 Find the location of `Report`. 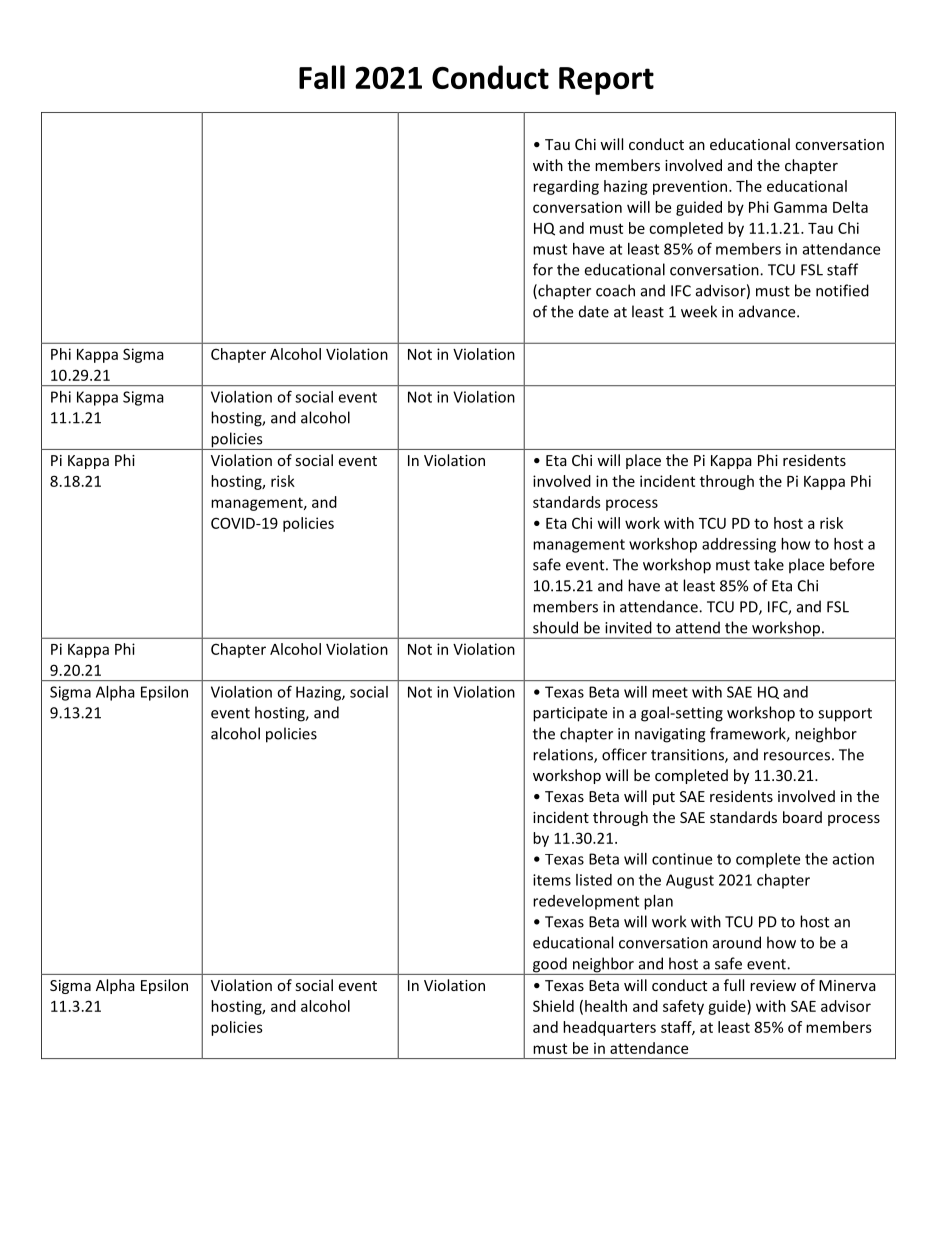

Report is located at coordinates (606, 81).
